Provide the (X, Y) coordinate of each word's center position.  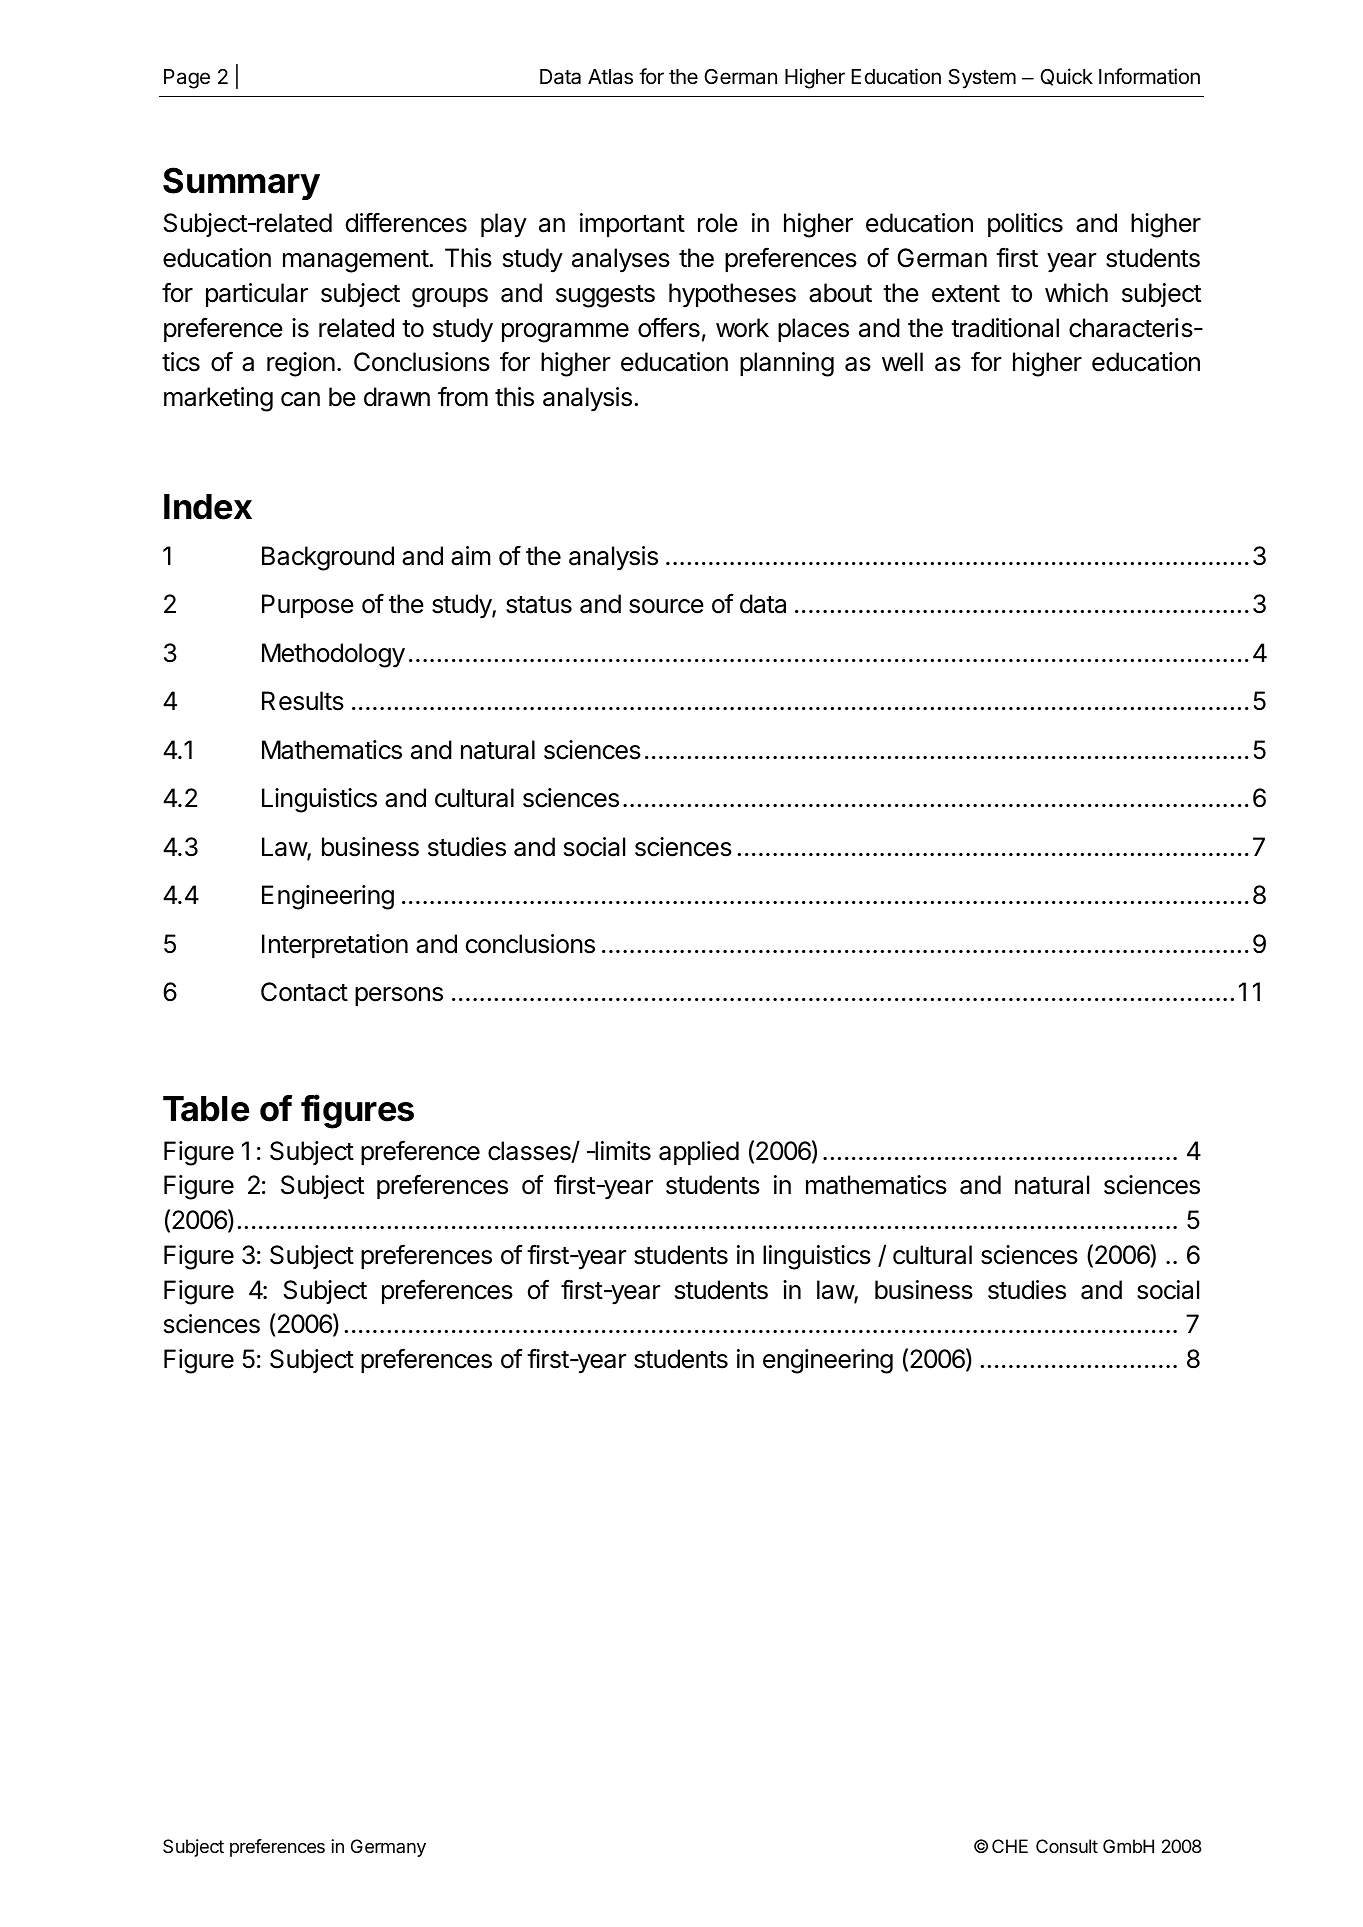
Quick (1066, 77)
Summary (241, 183)
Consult (1067, 1846)
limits (622, 1151)
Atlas (610, 77)
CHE (1010, 1846)
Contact (304, 992)
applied (699, 1153)
